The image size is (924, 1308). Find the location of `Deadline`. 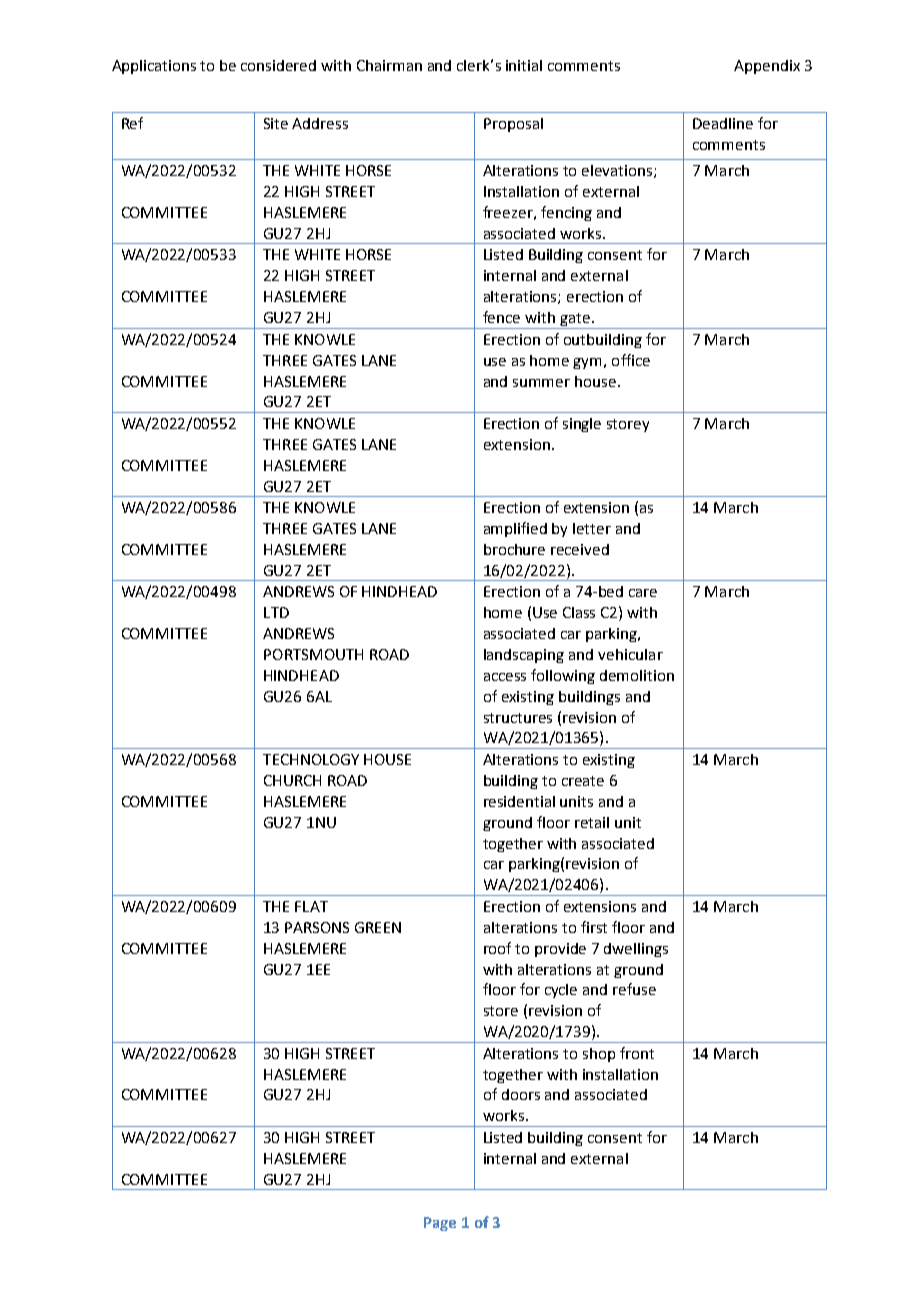

Deadline is located at coordinates (723, 123).
